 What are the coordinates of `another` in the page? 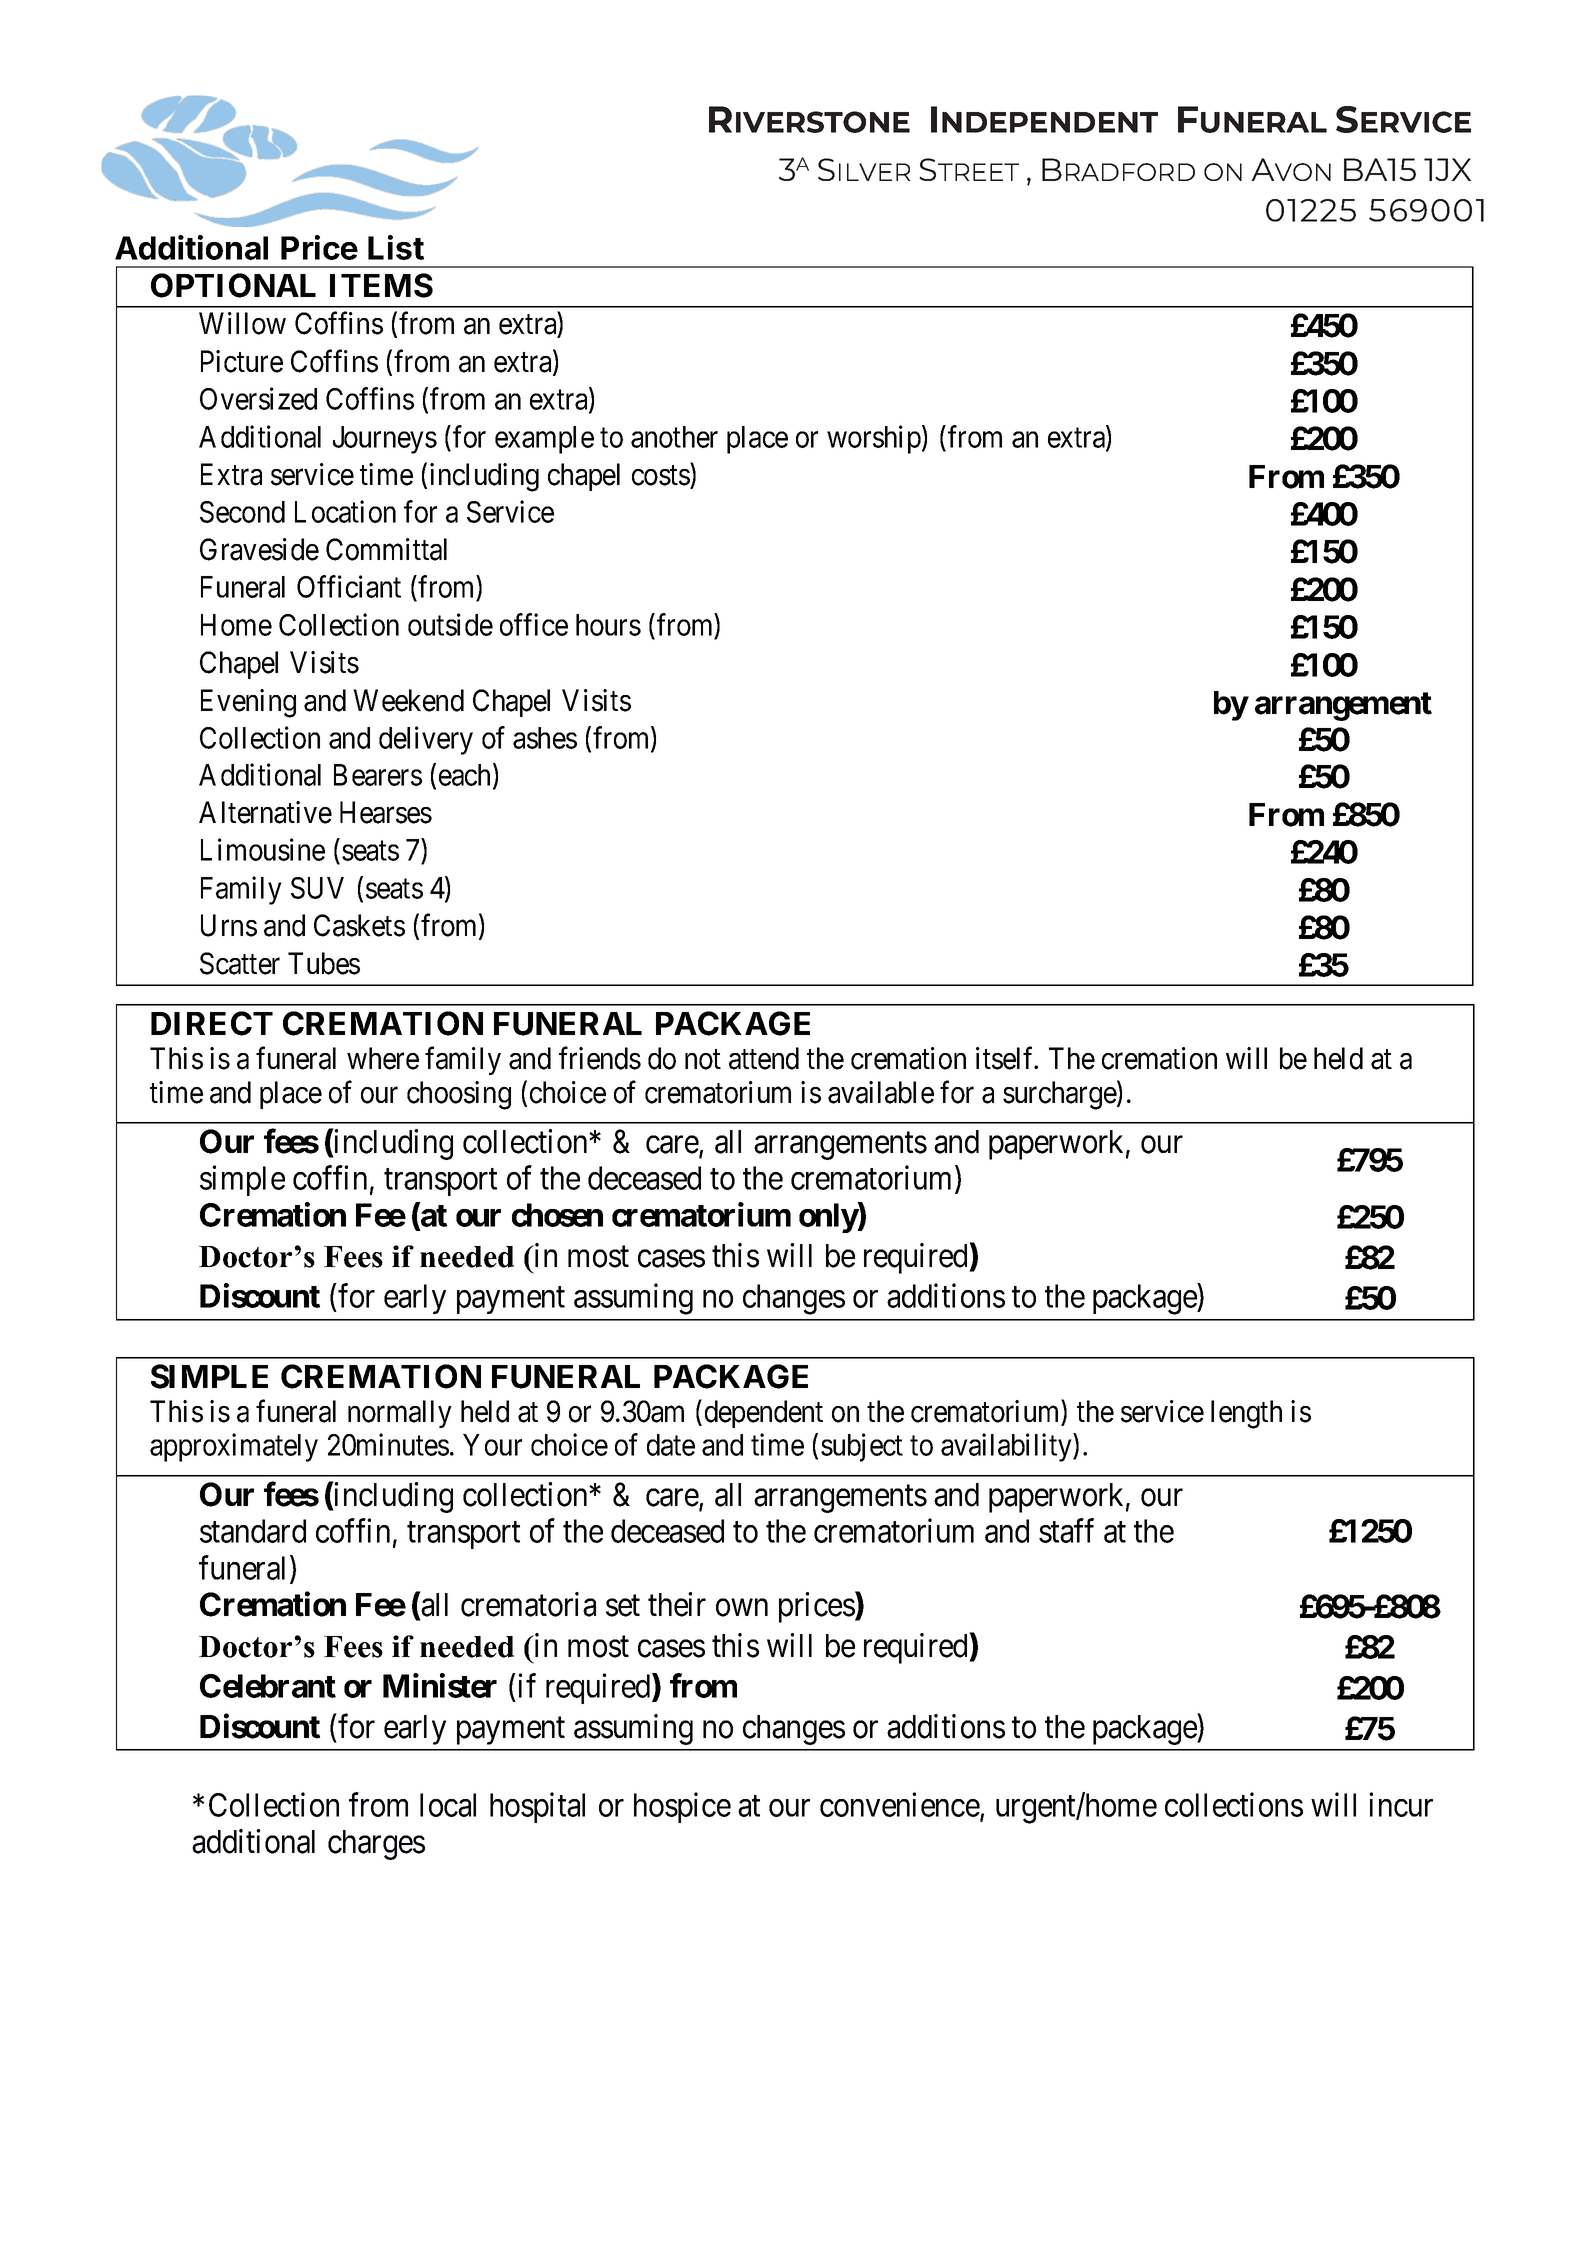 It's located at (674, 437).
